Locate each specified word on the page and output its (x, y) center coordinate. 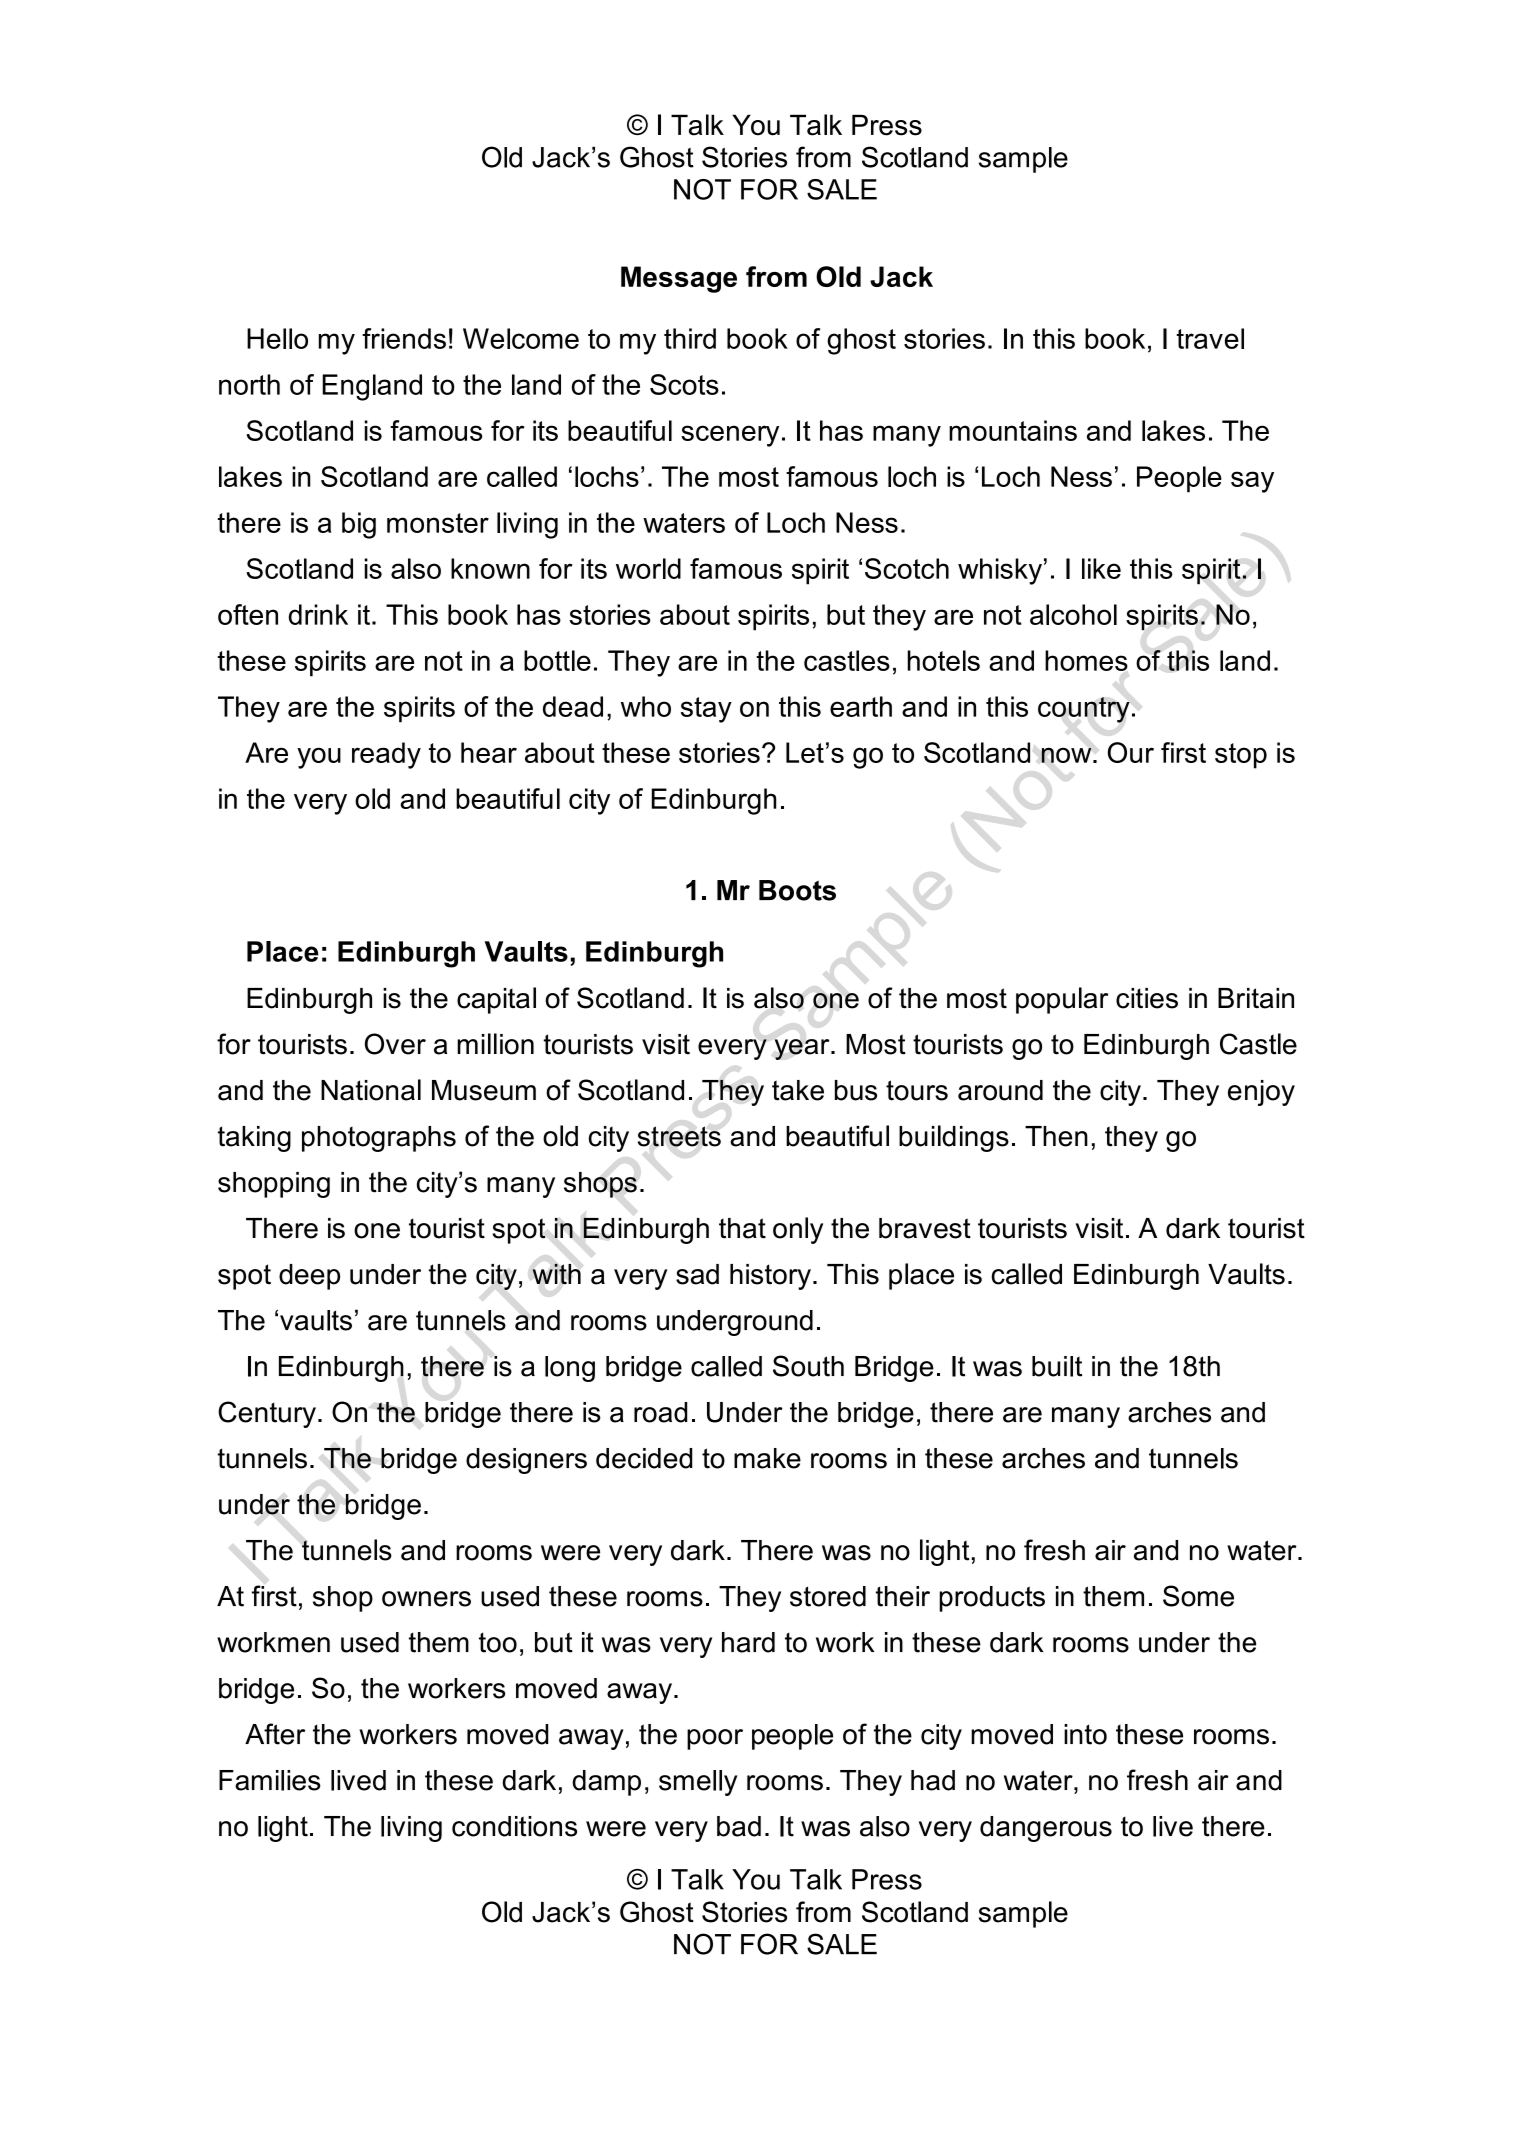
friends (404, 338)
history (770, 1277)
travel (1210, 338)
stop (1241, 756)
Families (270, 1780)
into (1085, 1734)
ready (386, 755)
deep (309, 1277)
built (1057, 1366)
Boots (797, 890)
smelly (698, 1783)
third (690, 338)
